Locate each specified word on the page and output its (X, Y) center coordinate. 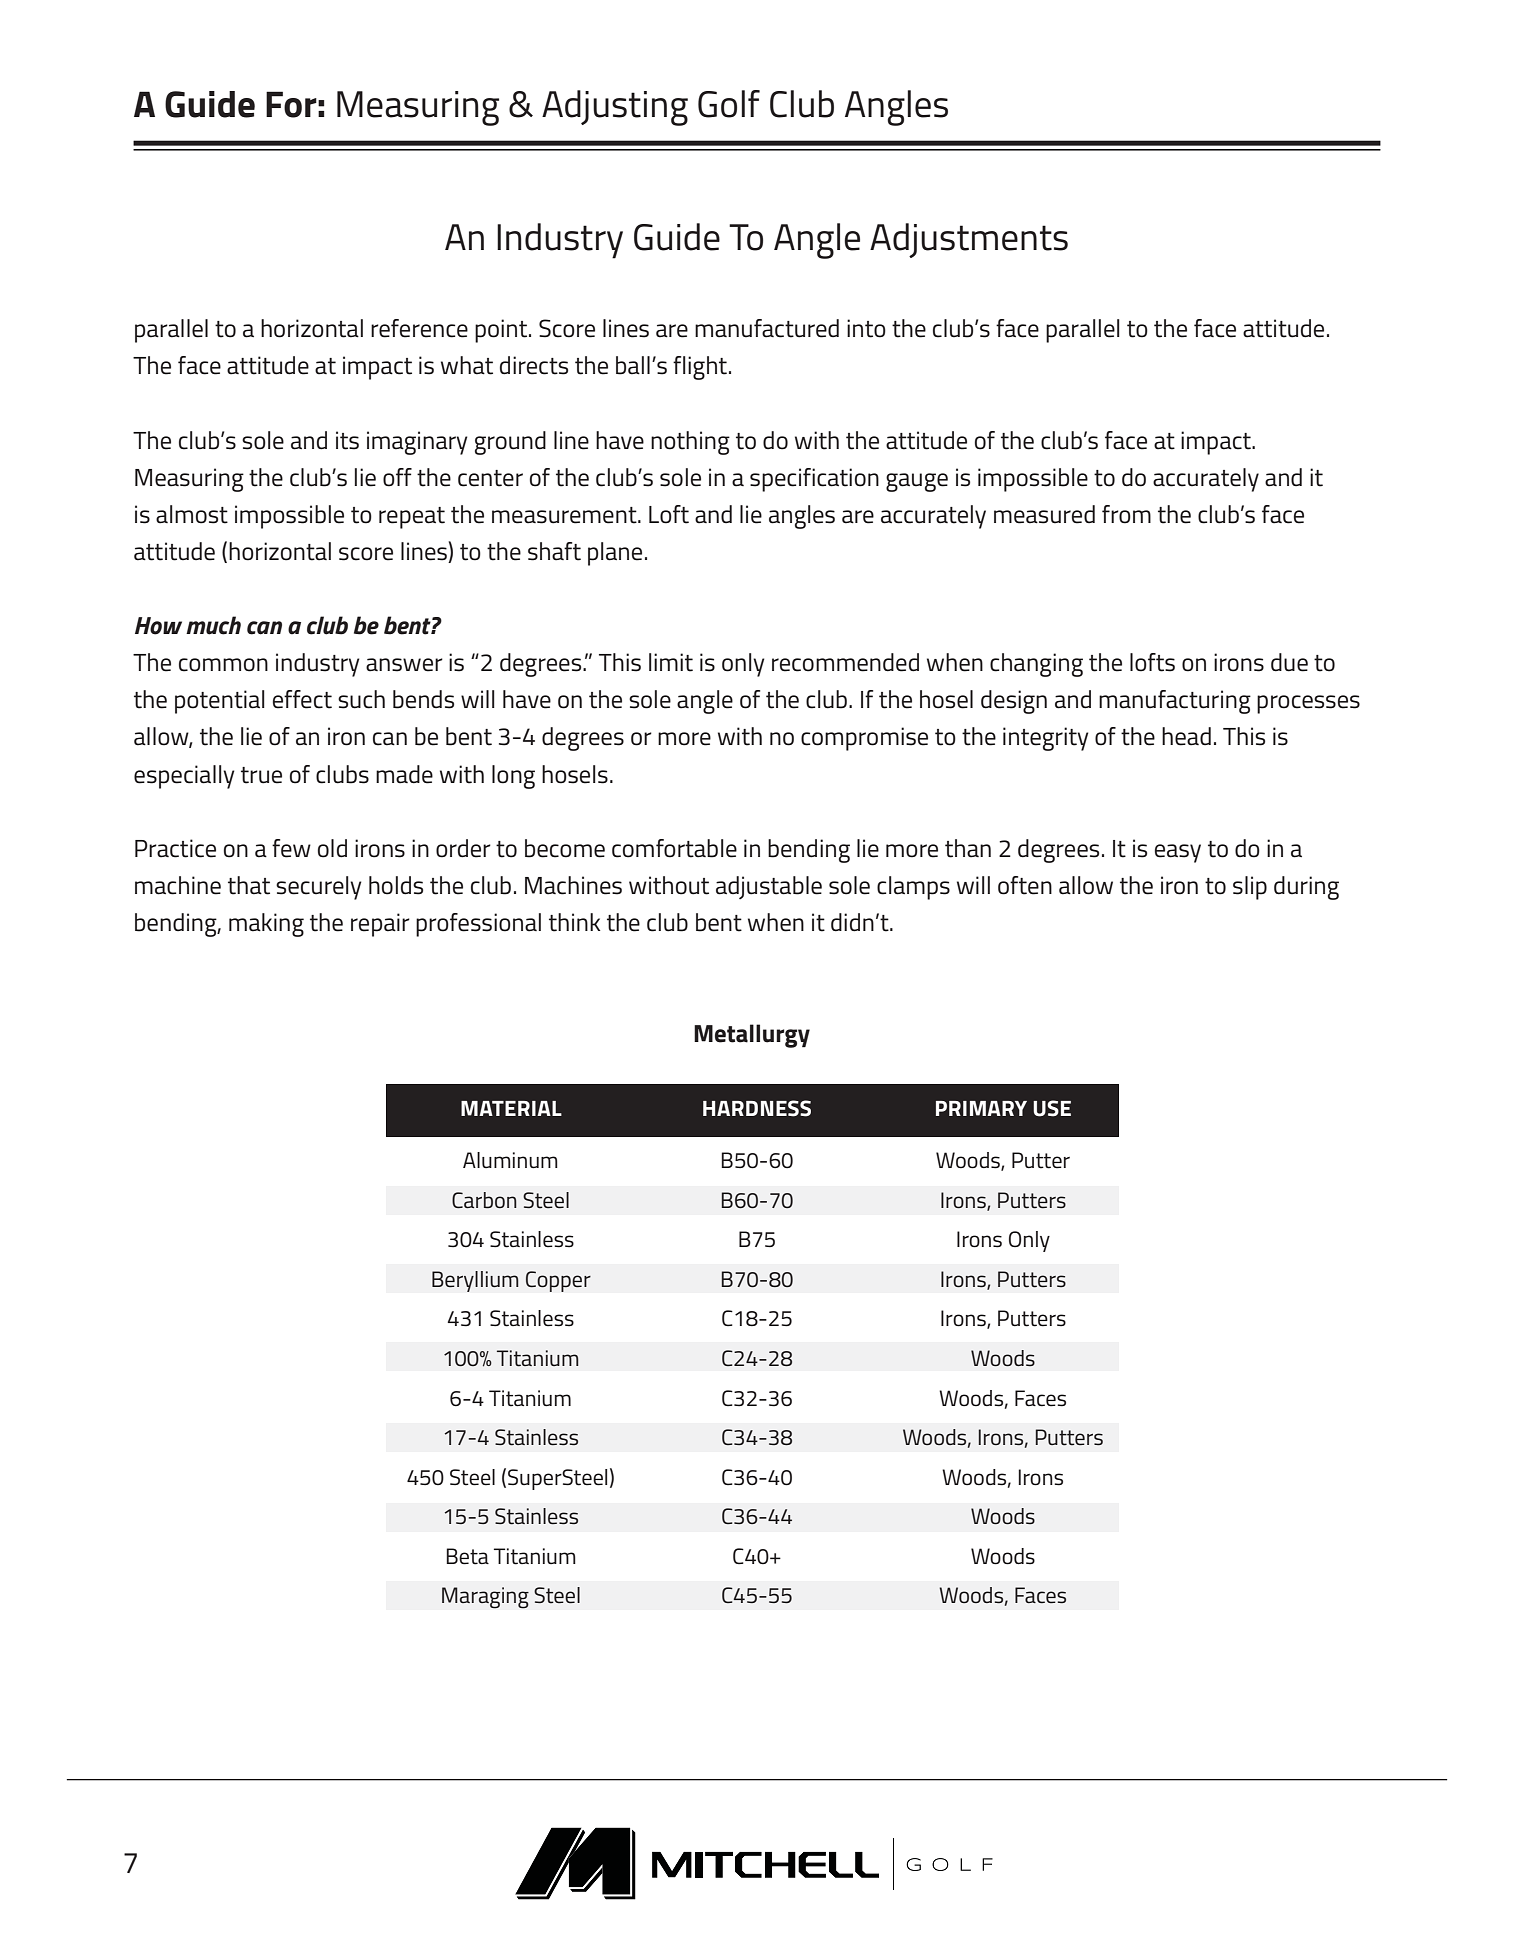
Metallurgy (752, 1036)
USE (1052, 1108)
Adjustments (969, 240)
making (266, 925)
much (213, 625)
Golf (729, 104)
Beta (467, 1556)
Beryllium (475, 1281)
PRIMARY (981, 1108)
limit (671, 662)
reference (419, 328)
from (1126, 514)
